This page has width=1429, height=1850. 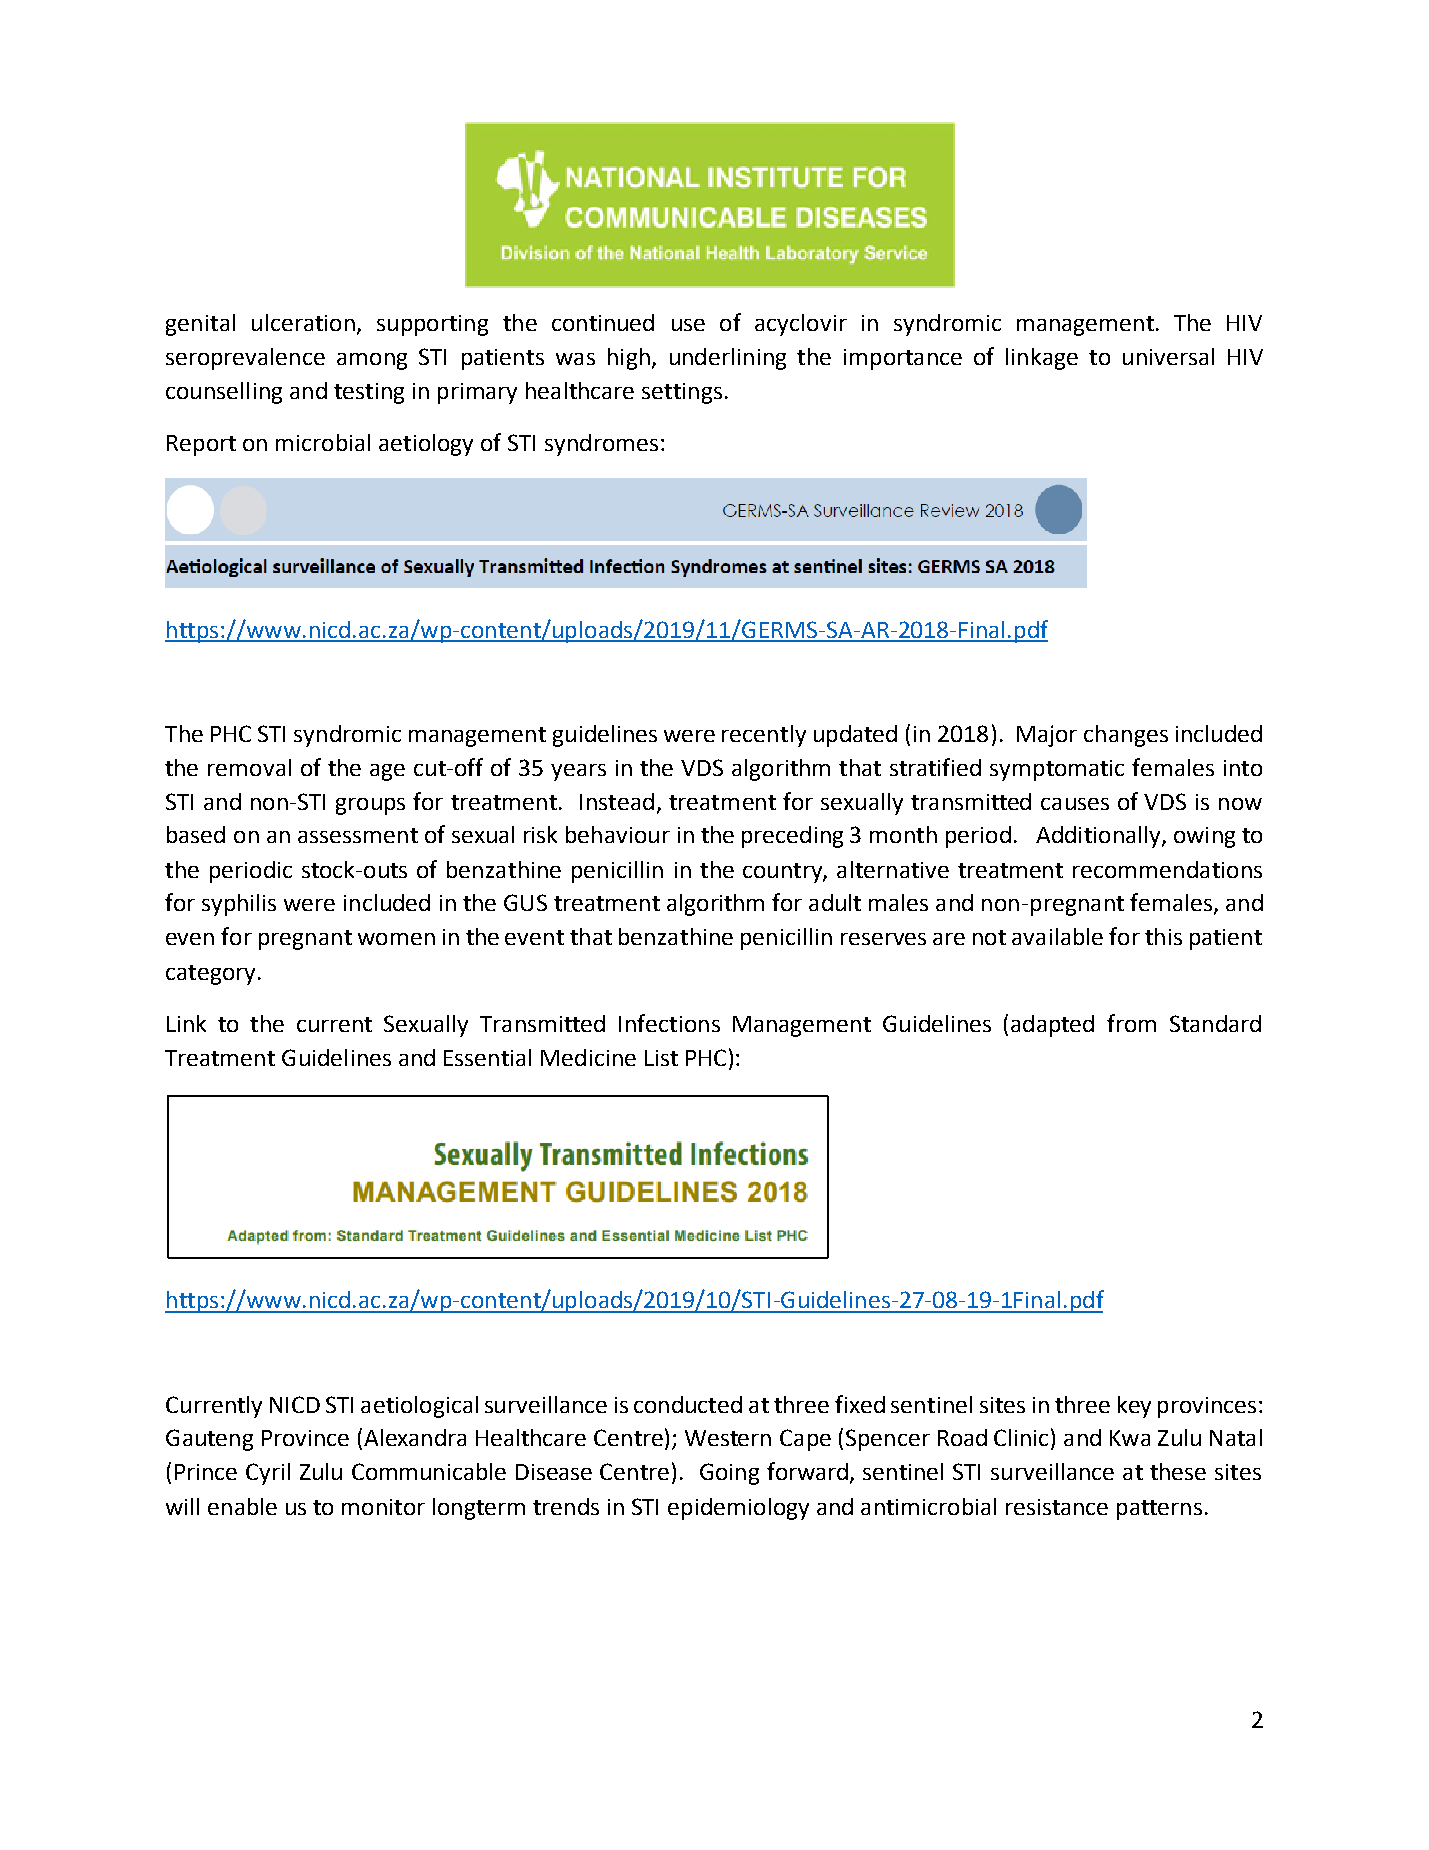 What do you see at coordinates (1178, 1471) in the page?
I see `these` at bounding box center [1178, 1471].
